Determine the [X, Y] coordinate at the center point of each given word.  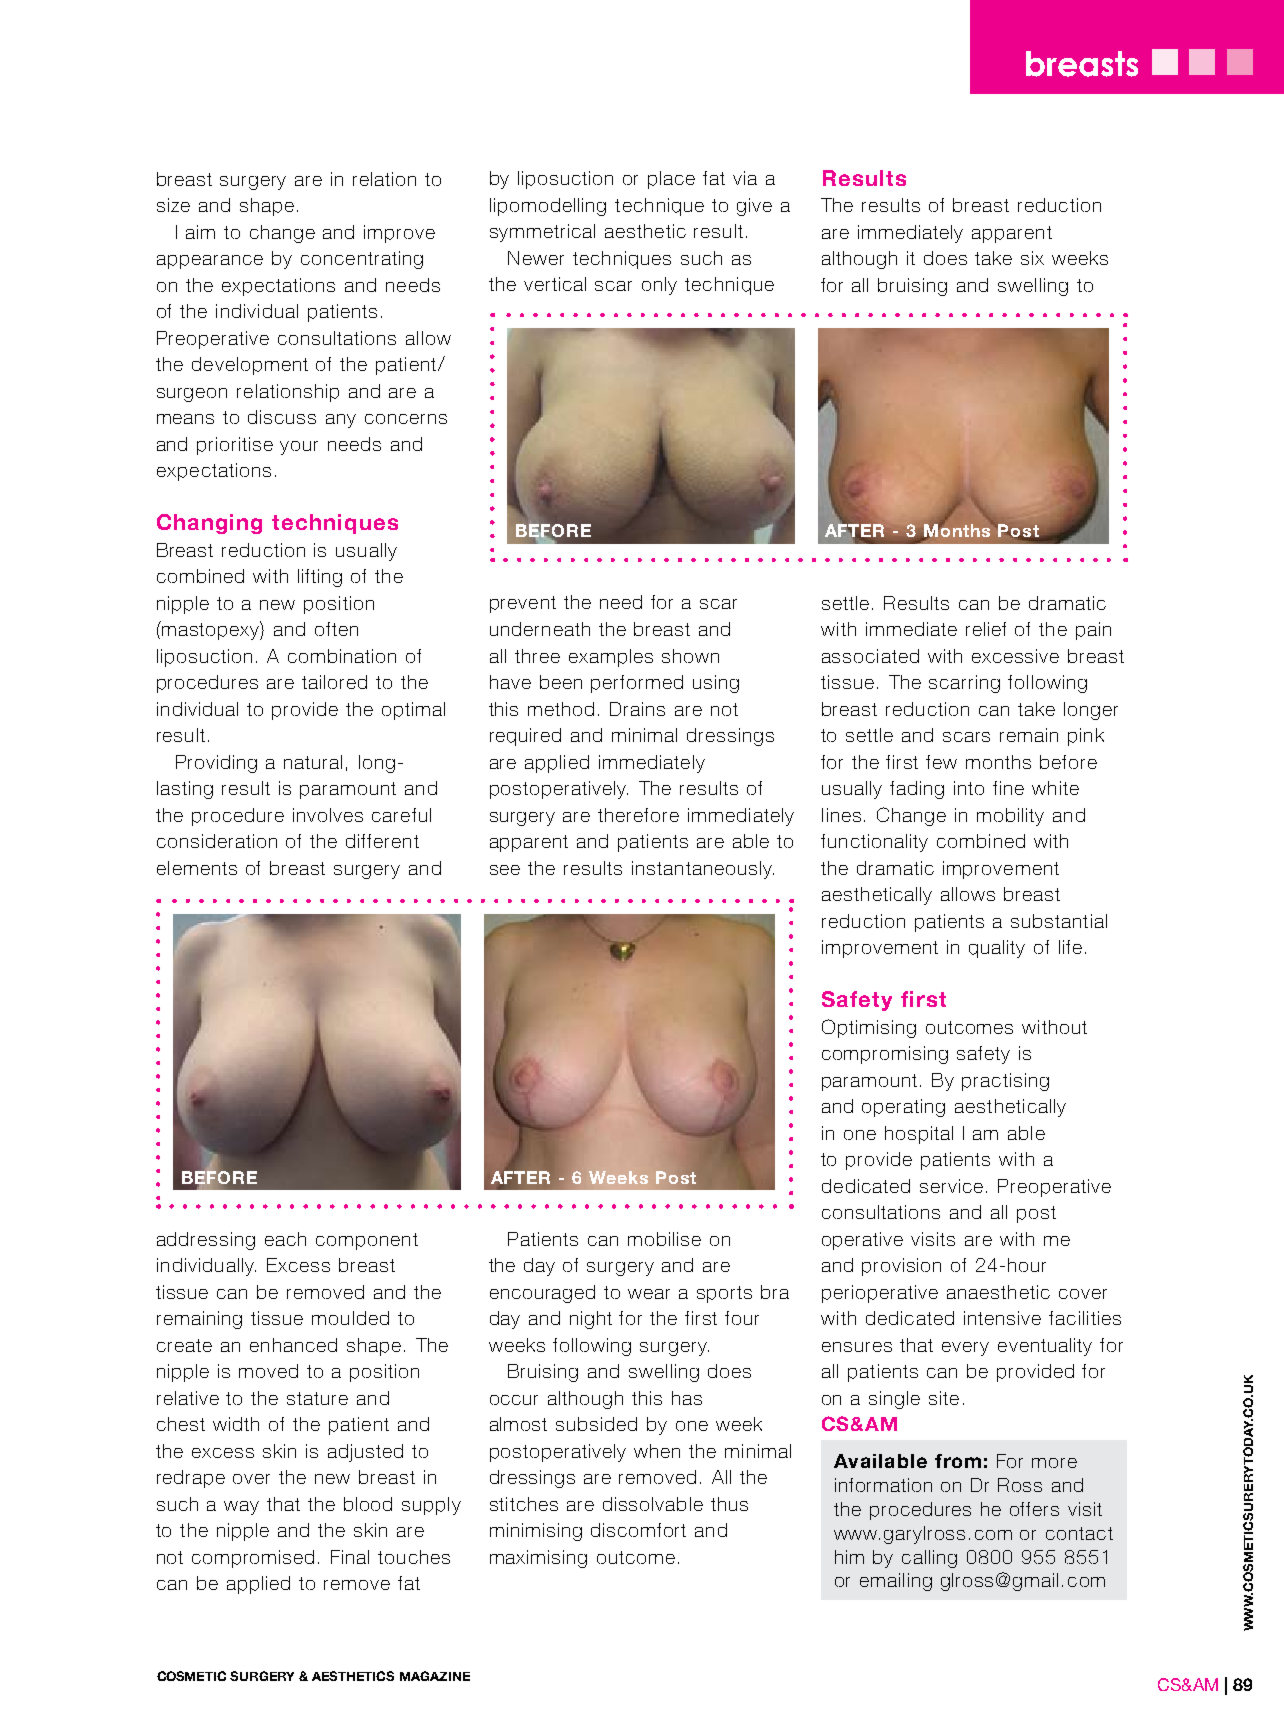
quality [997, 949]
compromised [253, 1559]
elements [197, 868]
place [671, 180]
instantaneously [703, 870]
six [1032, 258]
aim [200, 232]
